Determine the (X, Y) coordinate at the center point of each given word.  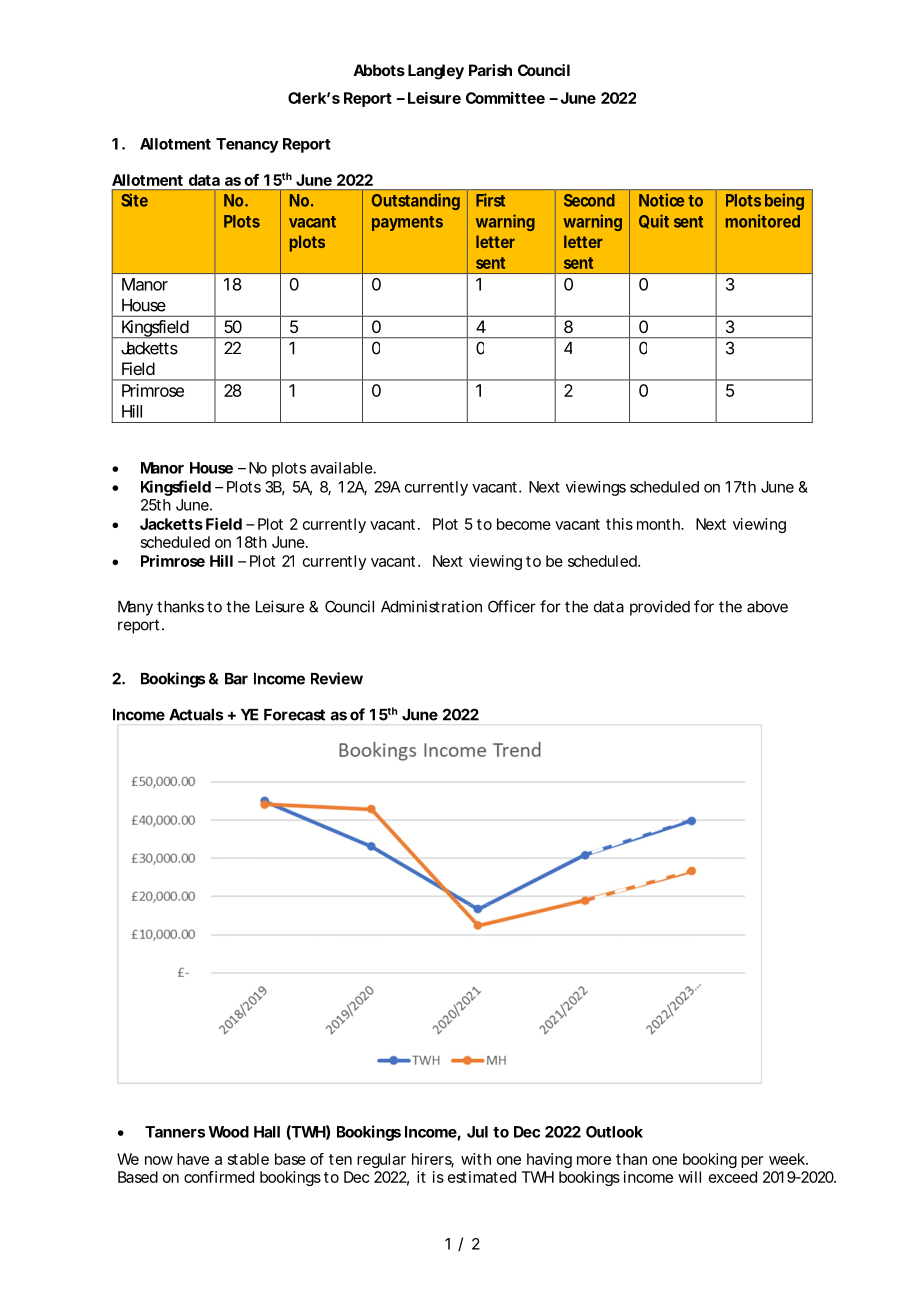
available (341, 468)
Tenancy (247, 145)
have (193, 1159)
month (659, 524)
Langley (436, 72)
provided (660, 608)
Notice (661, 200)
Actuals (196, 715)
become (524, 524)
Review (337, 678)
